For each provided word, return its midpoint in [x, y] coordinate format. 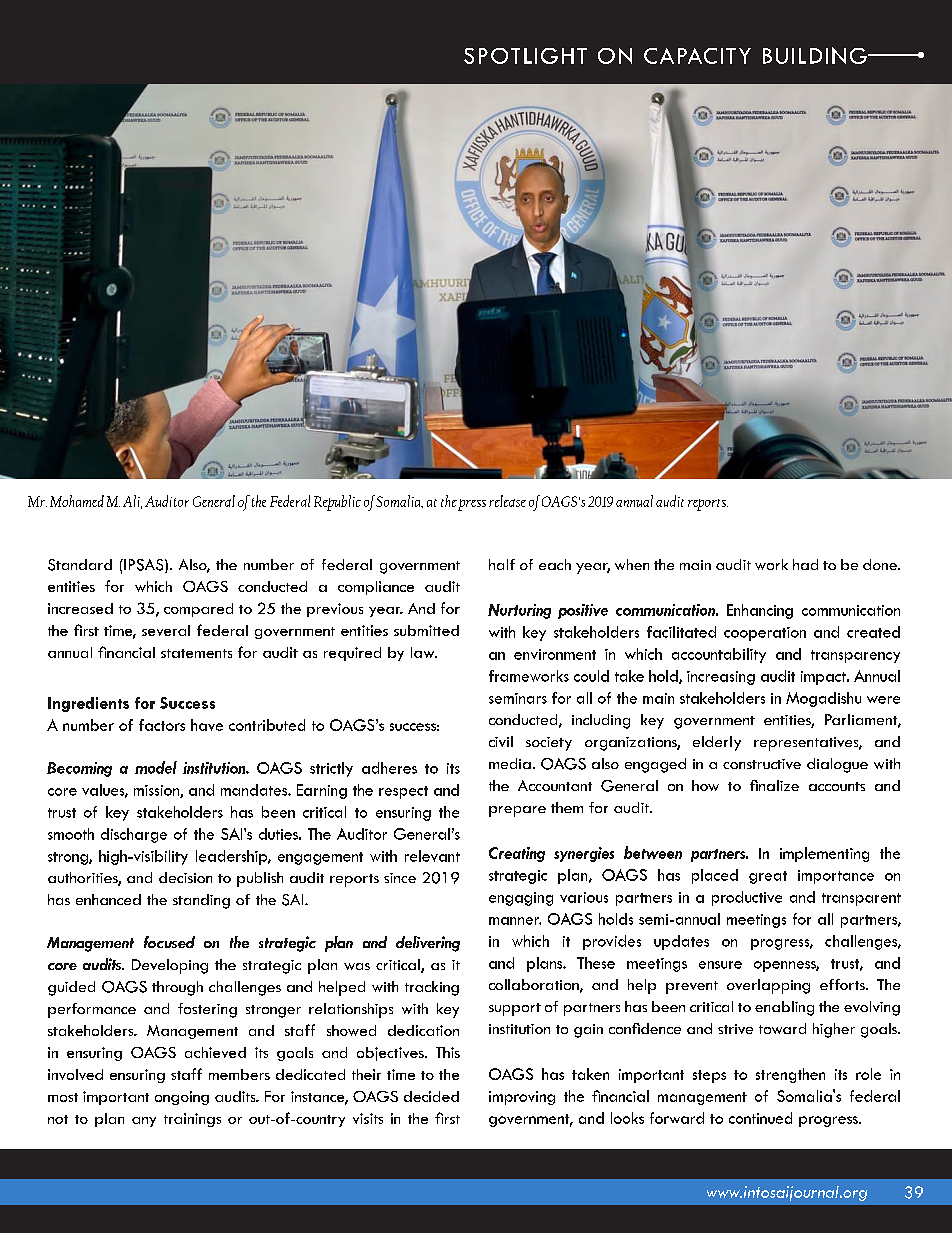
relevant [432, 856]
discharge [134, 835]
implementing [824, 854]
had [805, 564]
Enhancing [760, 611]
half [502, 564]
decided [431, 1096]
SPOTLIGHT [525, 56]
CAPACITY [697, 56]
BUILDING [816, 55]
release [507, 501]
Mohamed [77, 501]
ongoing [182, 1098]
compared [198, 610]
